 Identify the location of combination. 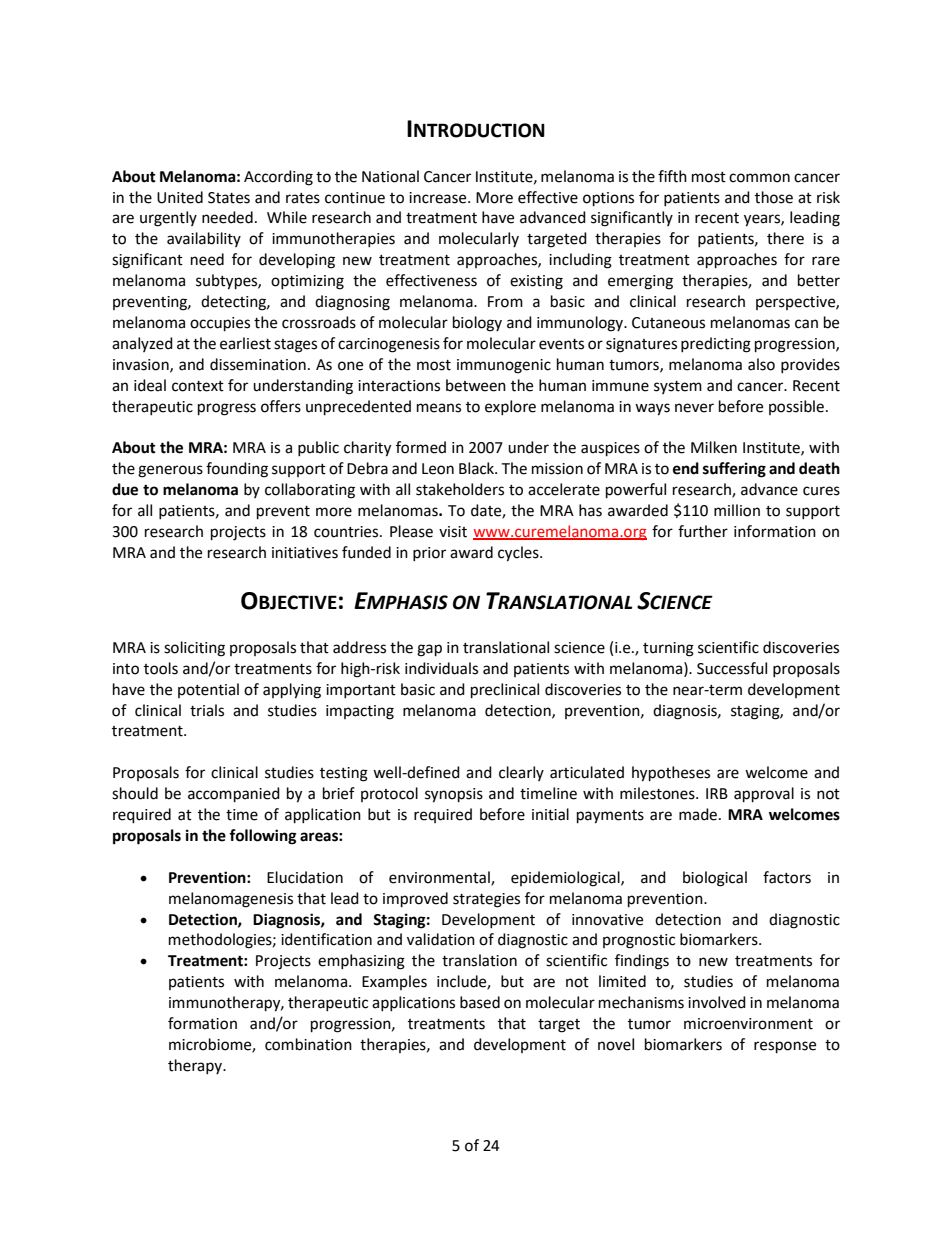
(308, 1044).
